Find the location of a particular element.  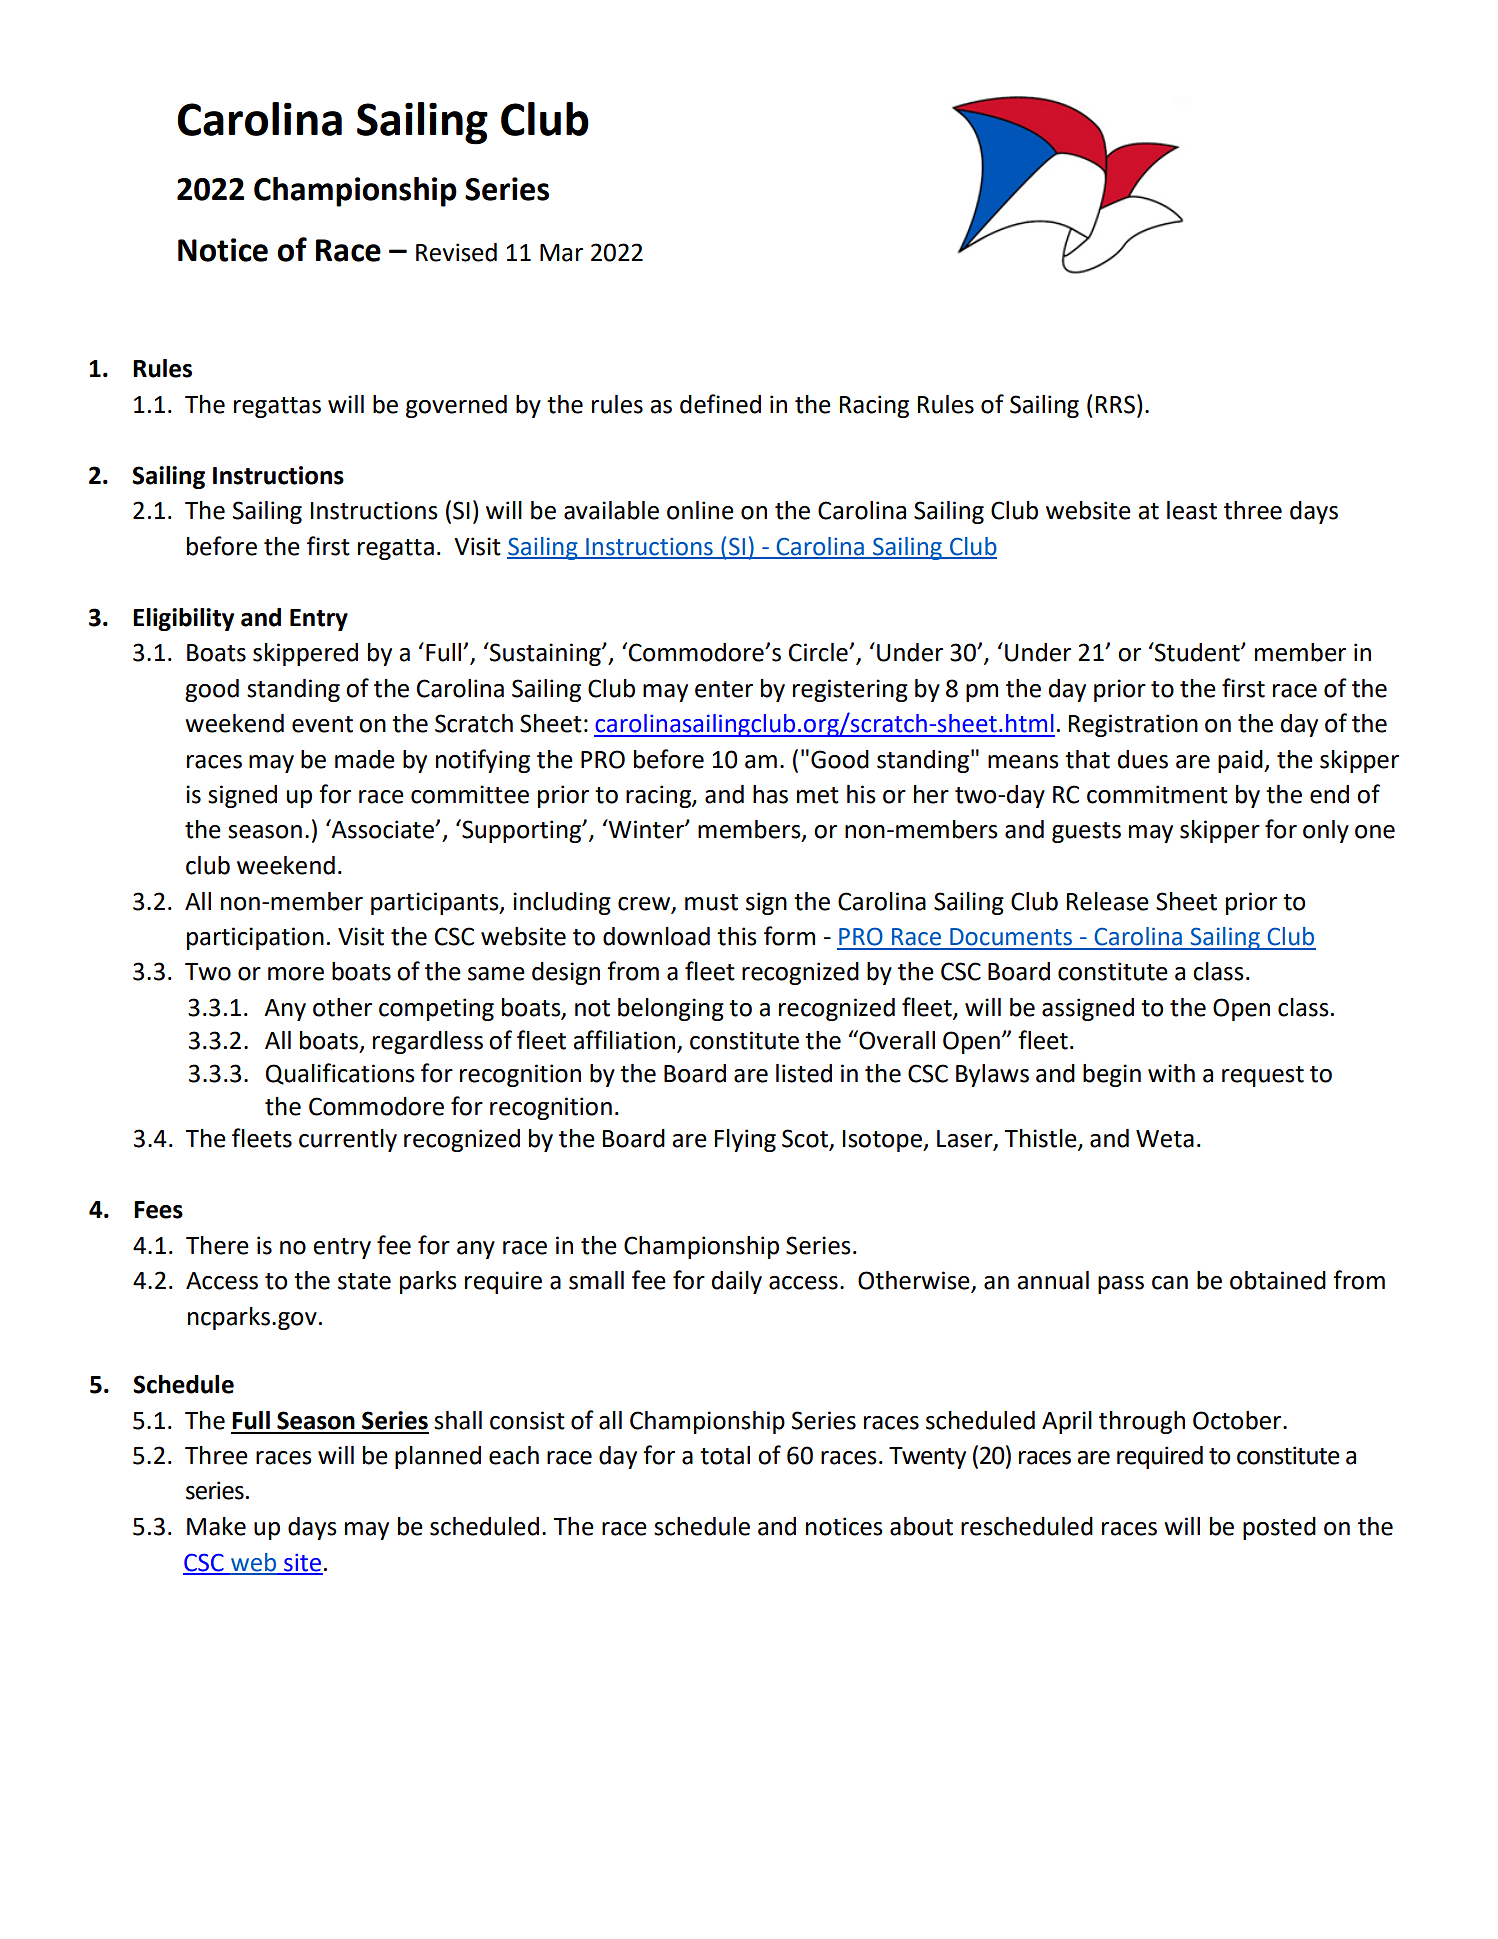

RRS is located at coordinates (1115, 404).
